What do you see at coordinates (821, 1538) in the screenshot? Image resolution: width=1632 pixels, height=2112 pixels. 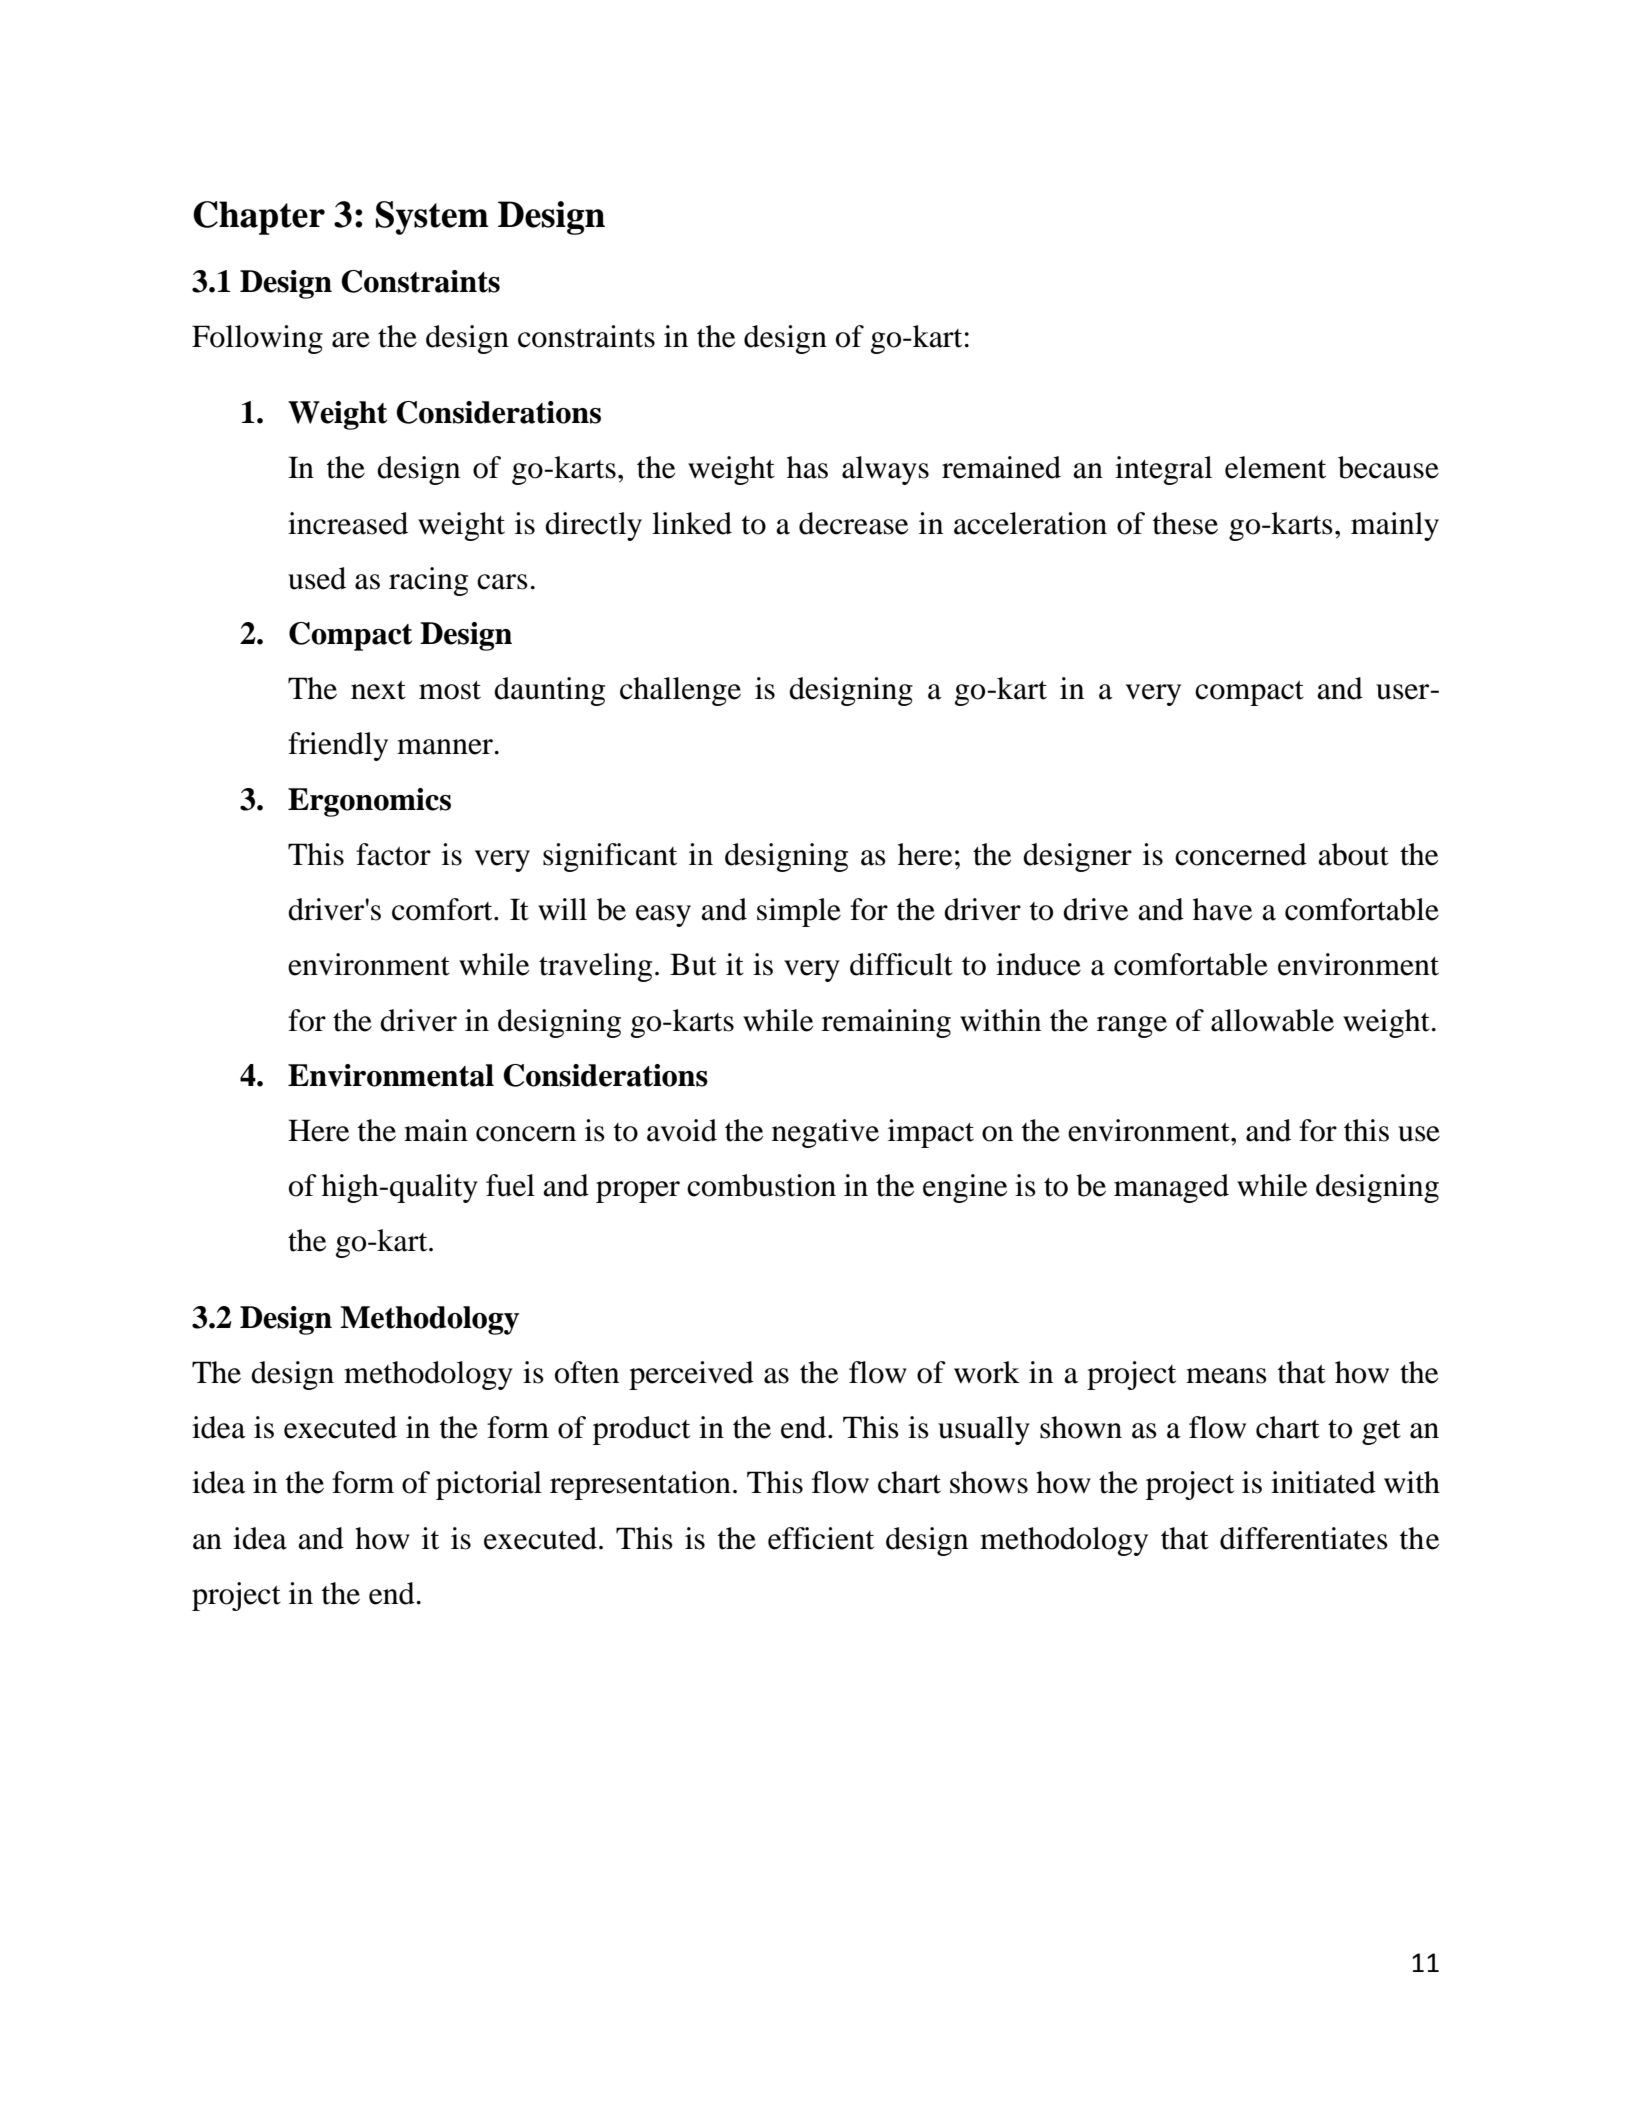 I see `efficient` at bounding box center [821, 1538].
